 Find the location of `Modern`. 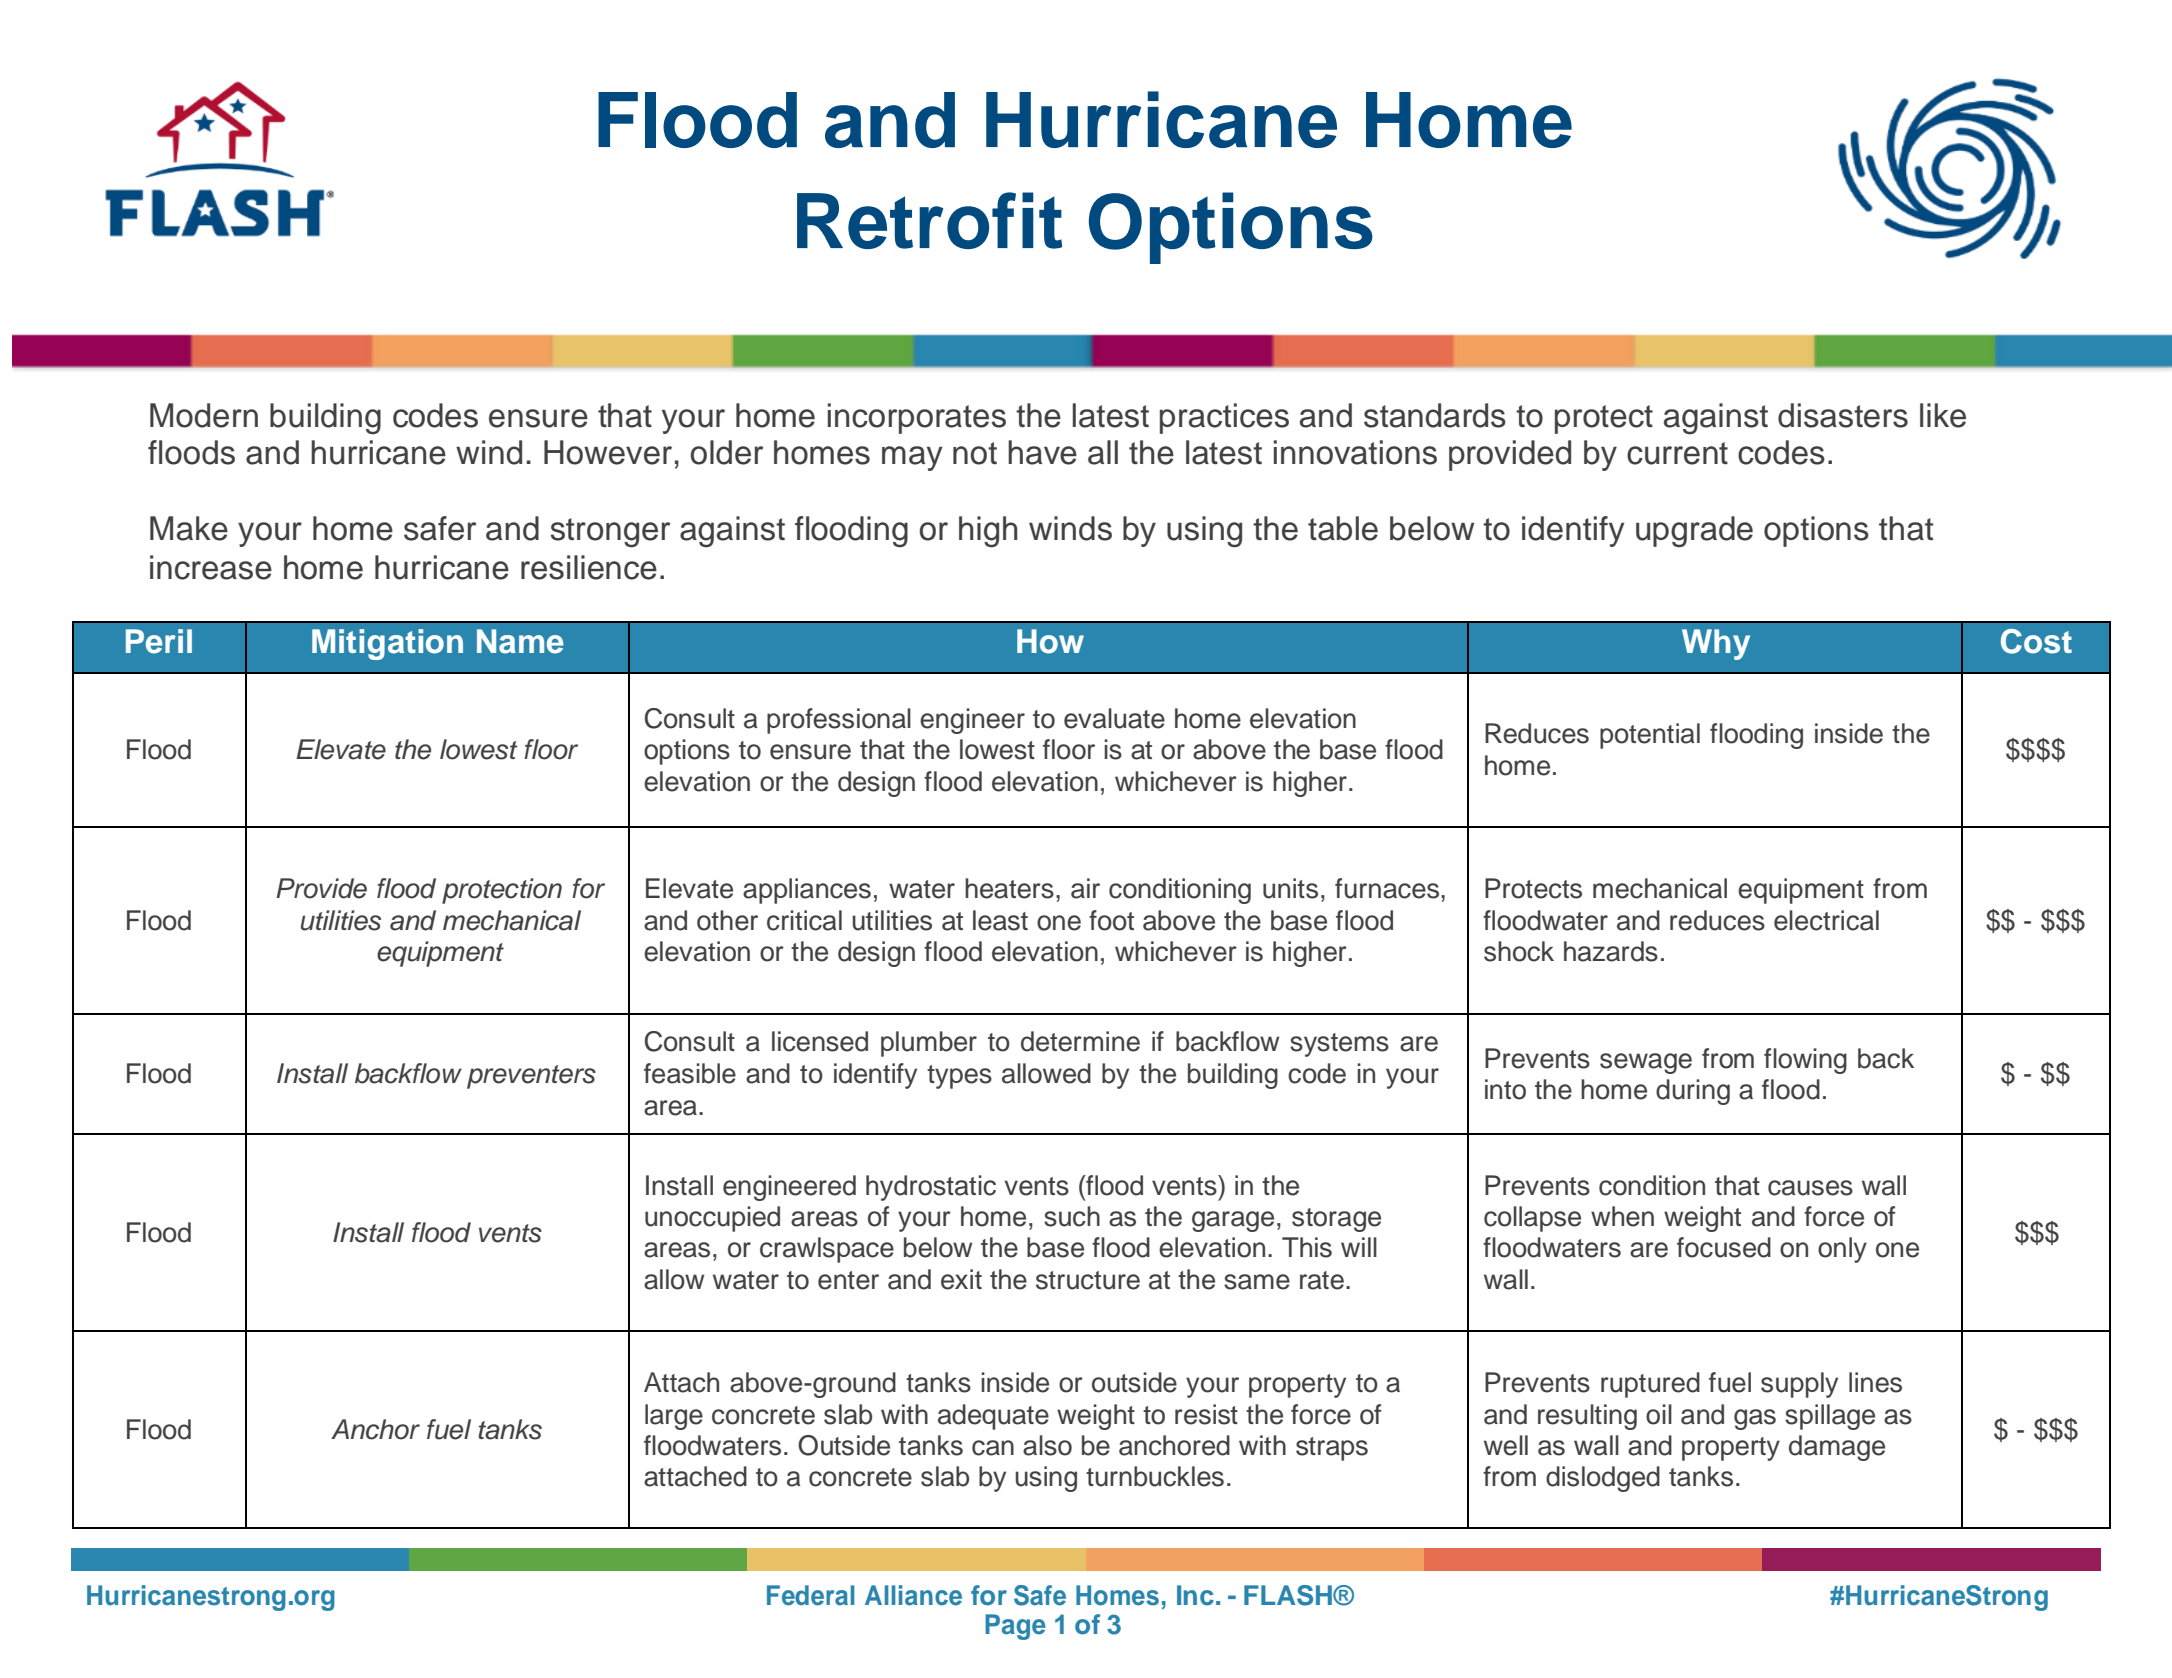

Modern is located at coordinates (204, 415).
